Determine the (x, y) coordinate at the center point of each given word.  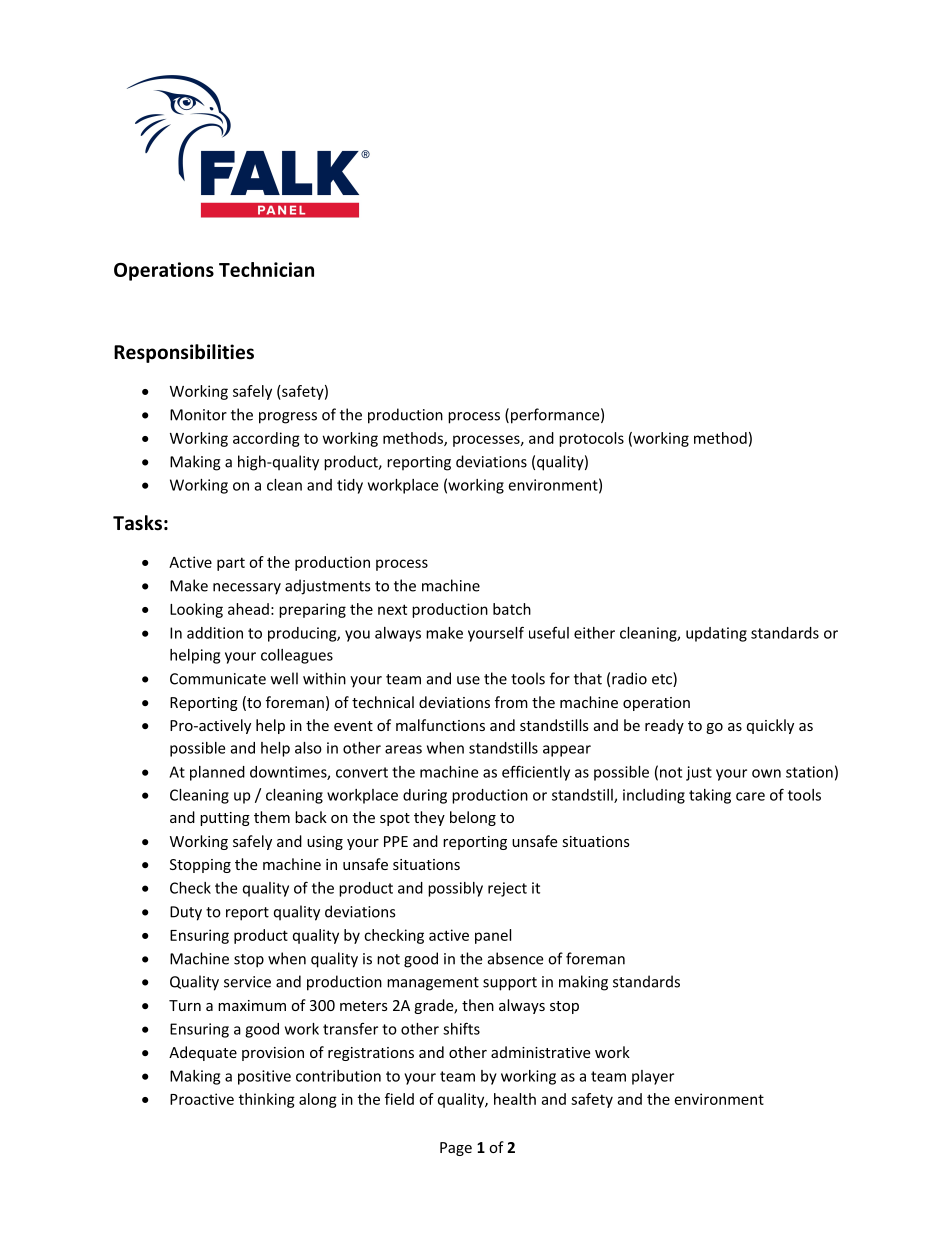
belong (473, 818)
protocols (591, 439)
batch (512, 609)
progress (288, 418)
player (653, 1077)
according (266, 439)
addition (215, 633)
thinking (267, 1100)
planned (217, 773)
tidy (350, 486)
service (247, 982)
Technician (266, 269)
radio (629, 678)
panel (493, 936)
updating (716, 634)
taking (710, 796)
